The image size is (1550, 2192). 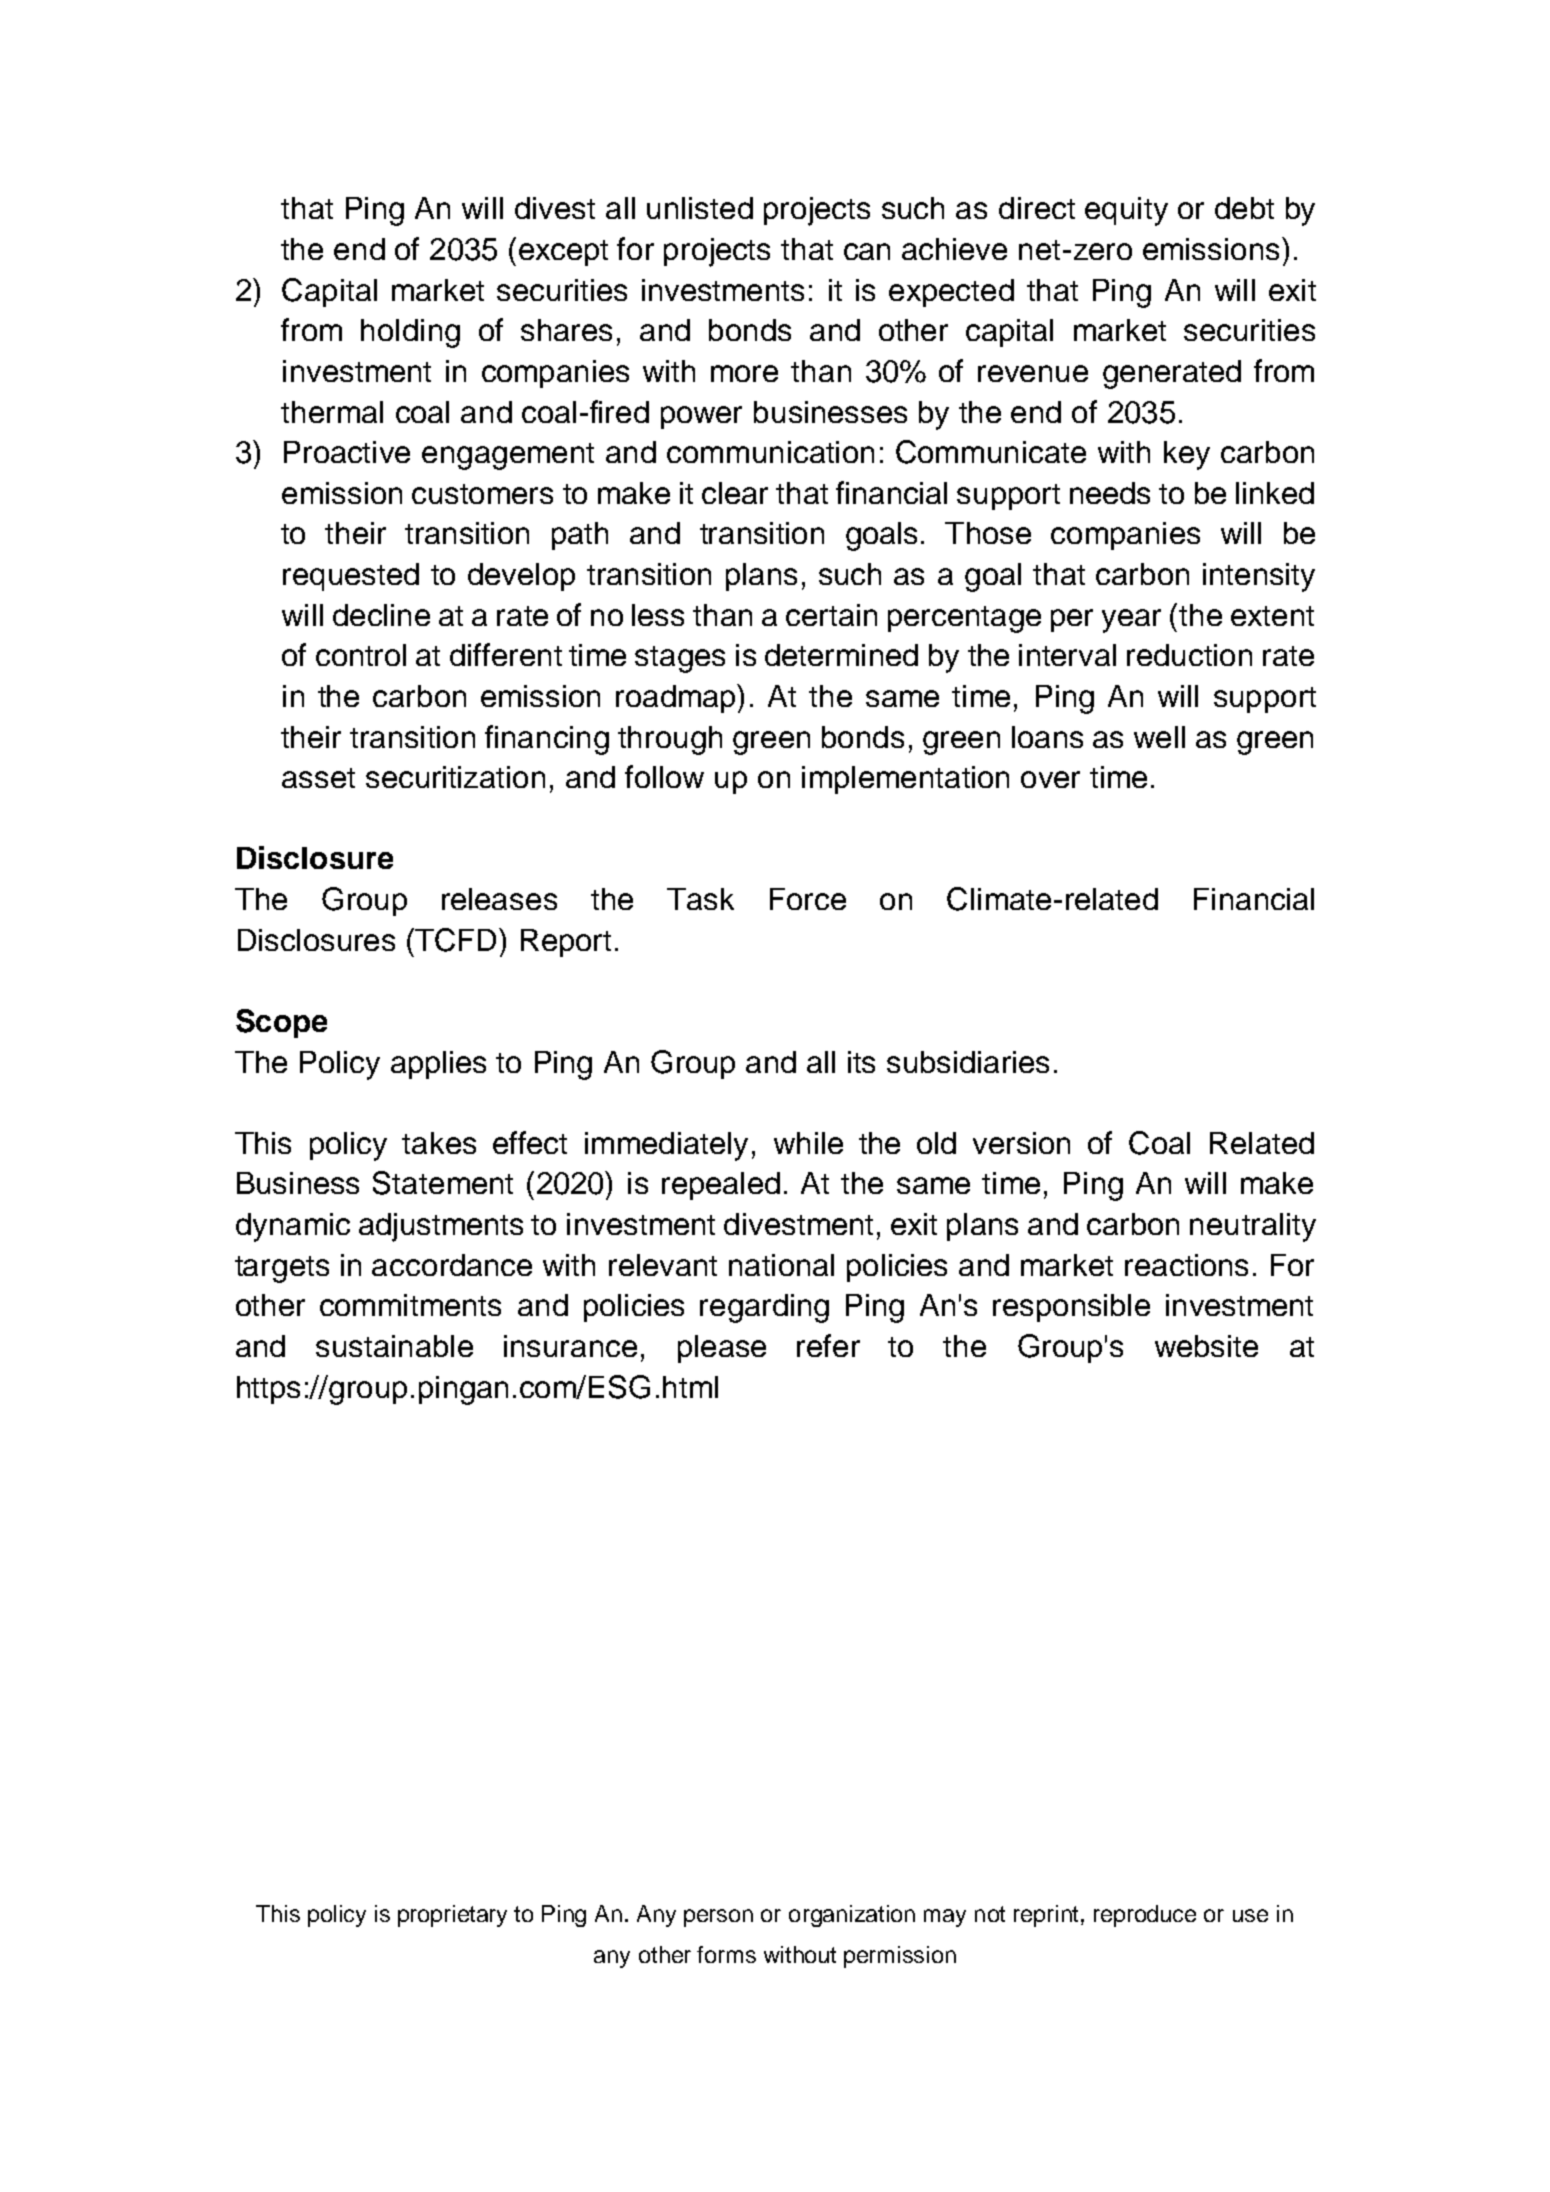 What do you see at coordinates (410, 333) in the screenshot?
I see `holding` at bounding box center [410, 333].
